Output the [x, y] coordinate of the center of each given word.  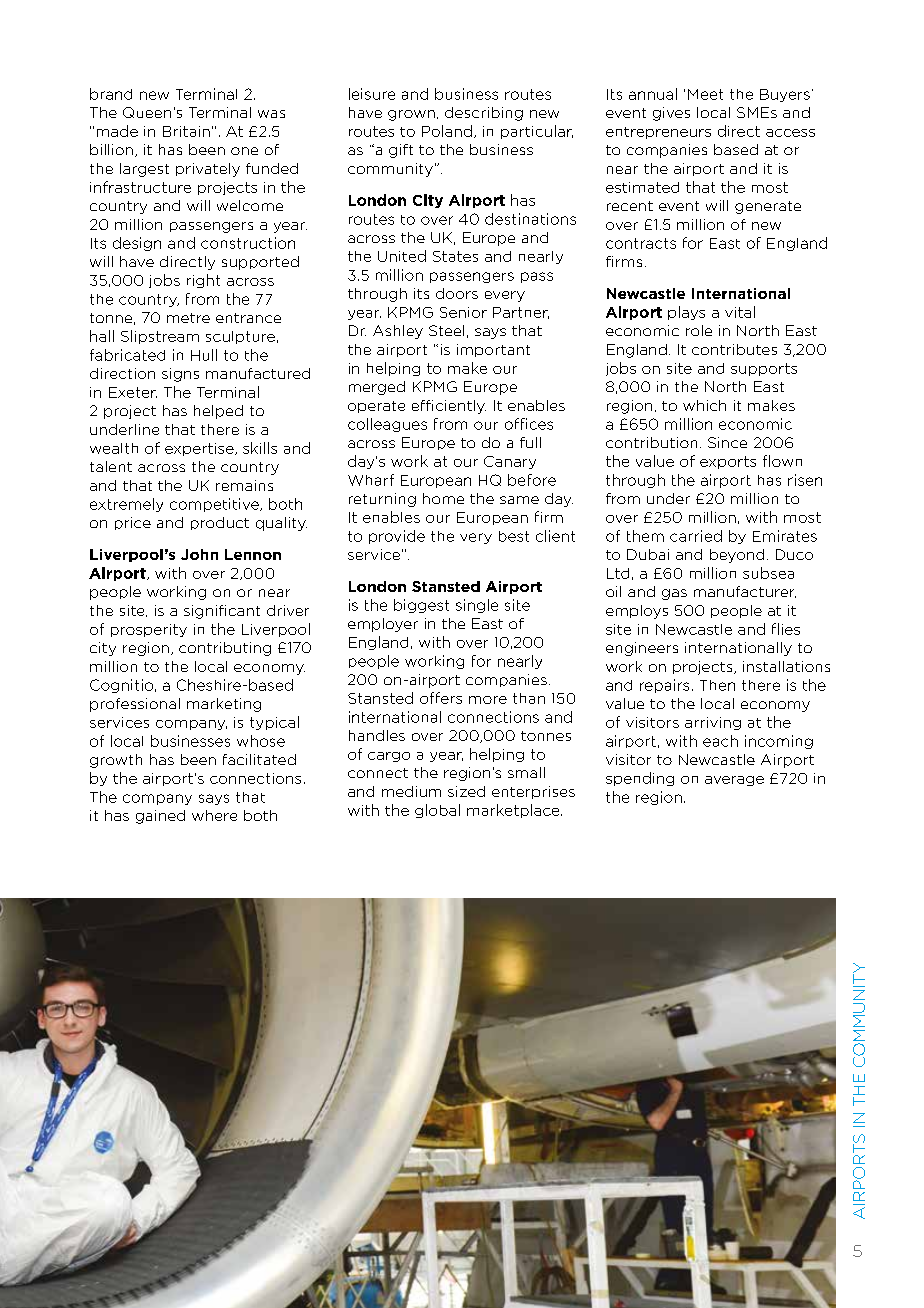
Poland [447, 131]
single [477, 606]
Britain [186, 131]
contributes [734, 349]
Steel [446, 330]
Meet [705, 94]
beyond [737, 556]
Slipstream [160, 337]
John [199, 554]
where [214, 815]
